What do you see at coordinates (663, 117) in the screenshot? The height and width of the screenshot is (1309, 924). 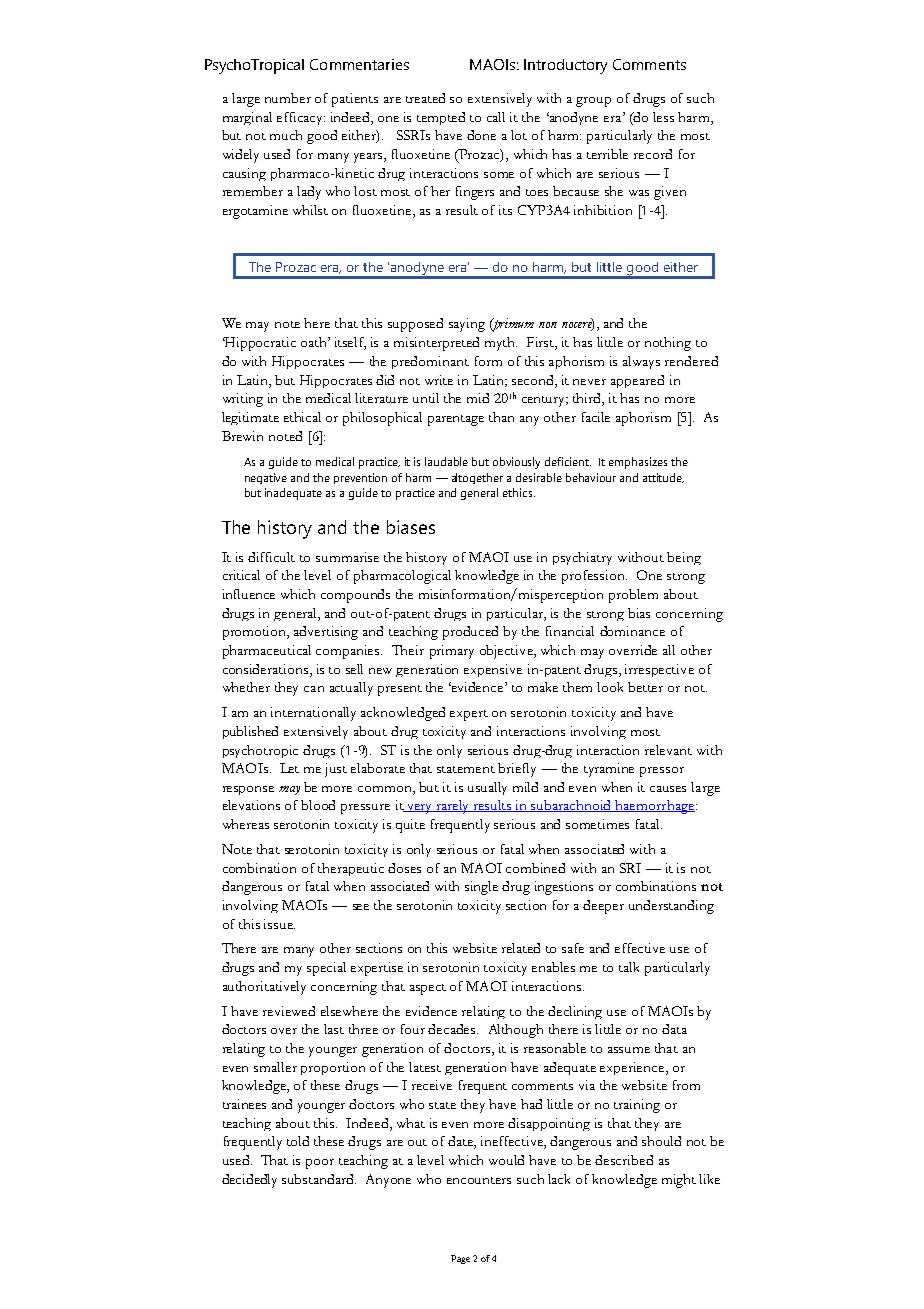 I see `less` at bounding box center [663, 117].
